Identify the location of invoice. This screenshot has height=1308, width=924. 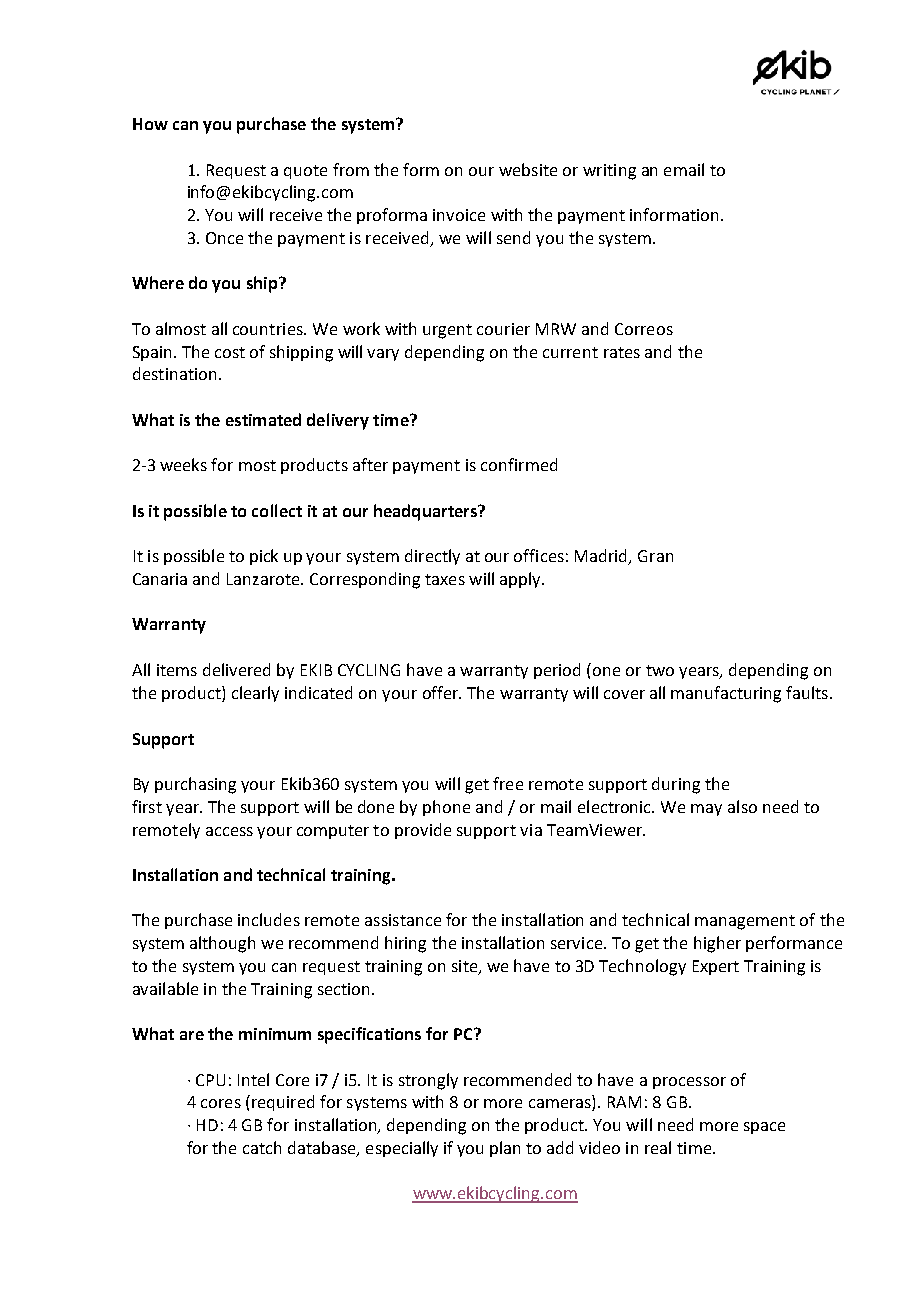
(459, 215).
